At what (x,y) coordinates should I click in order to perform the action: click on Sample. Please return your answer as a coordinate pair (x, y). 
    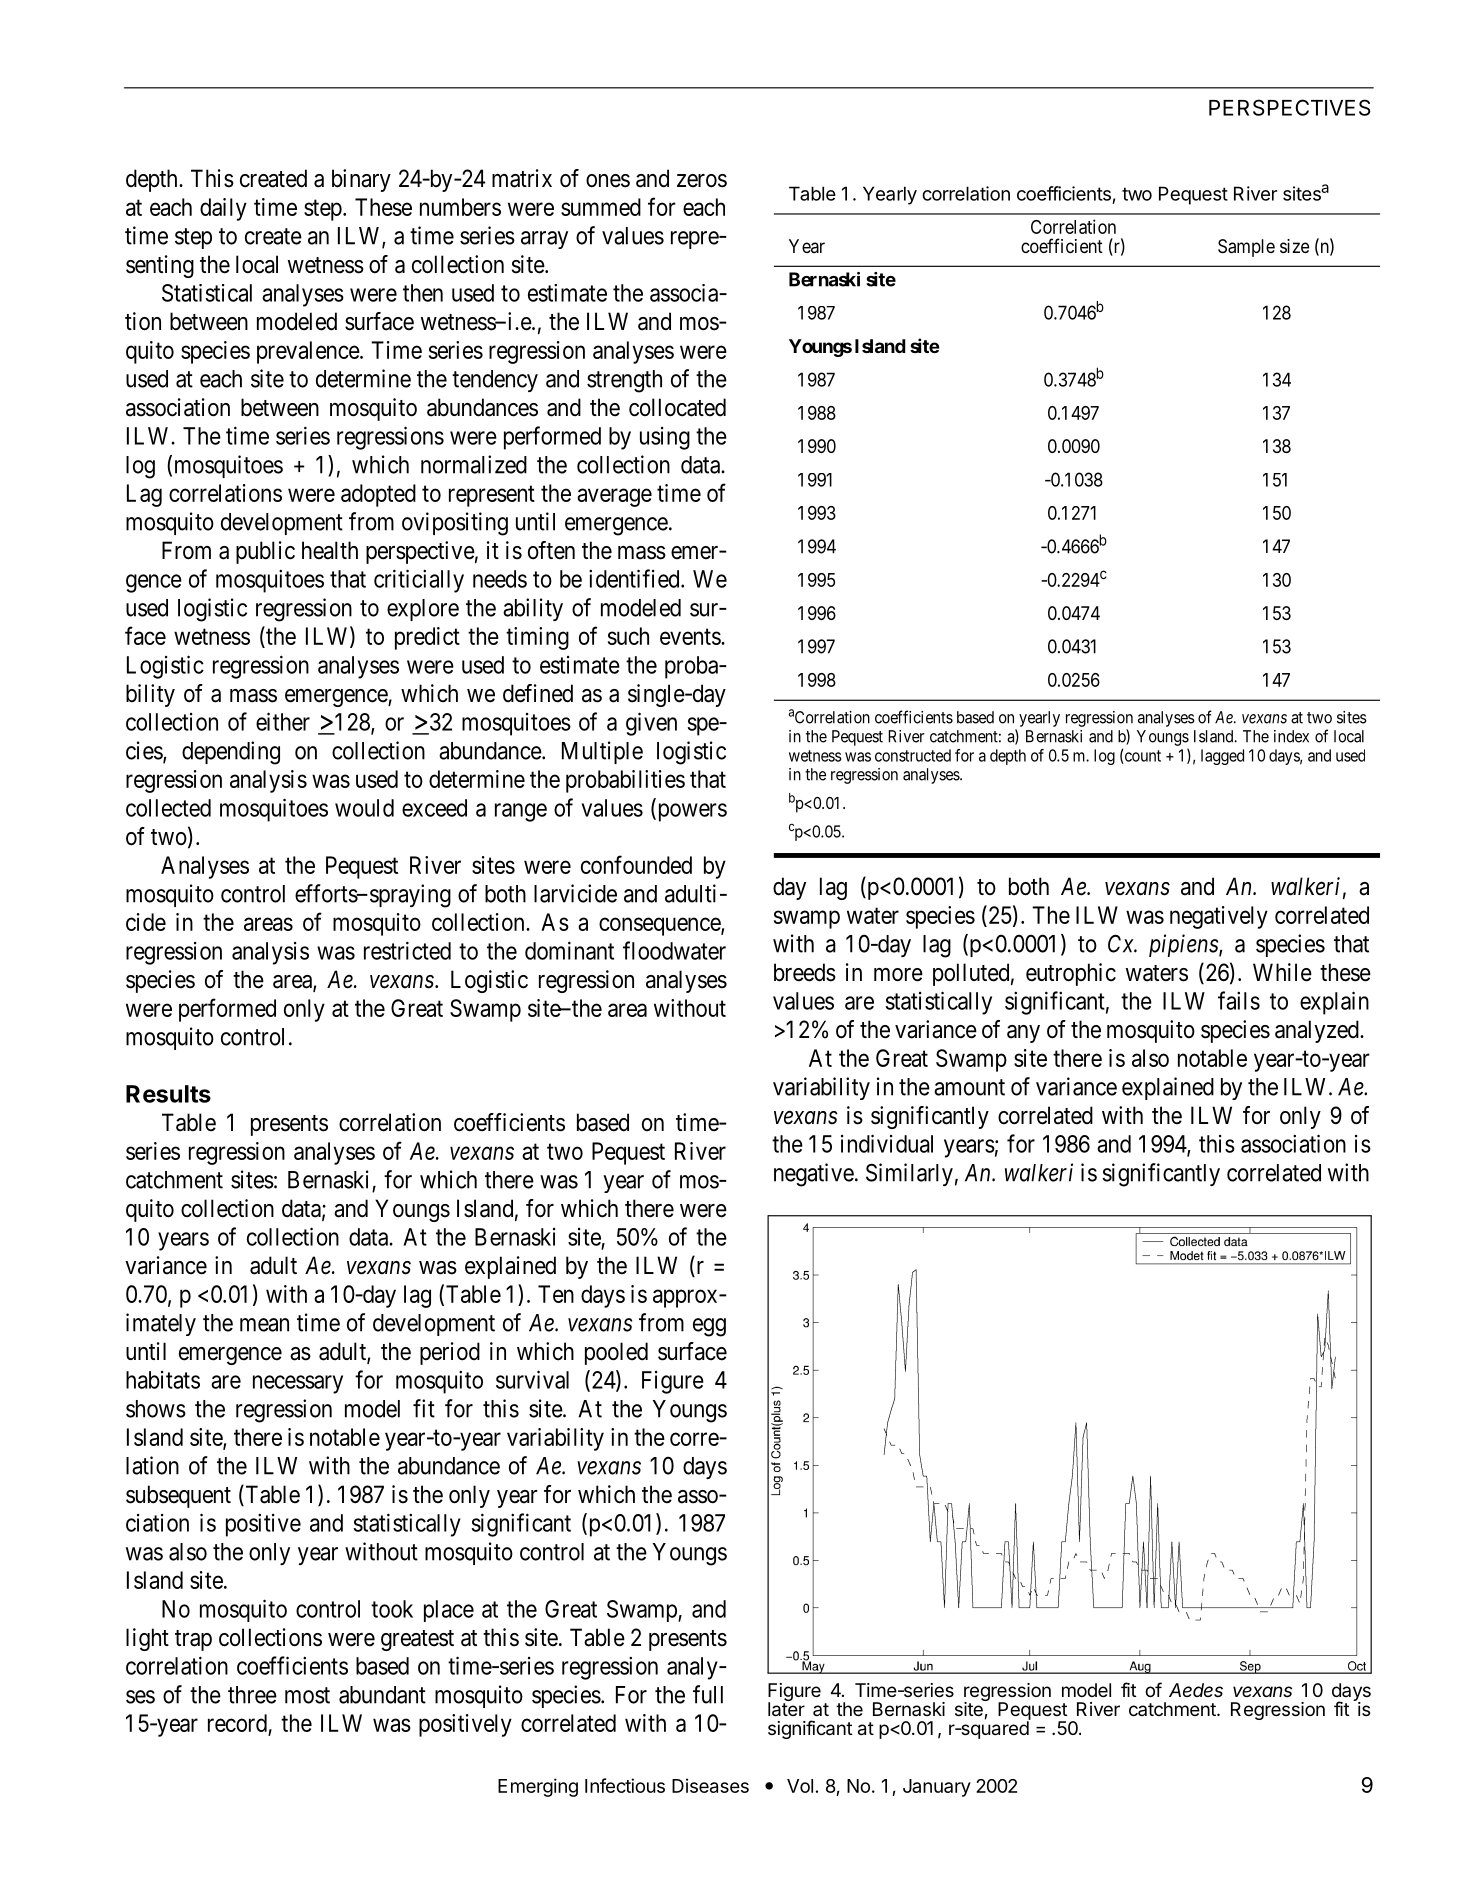
    Looking at the image, I should click on (1246, 248).
